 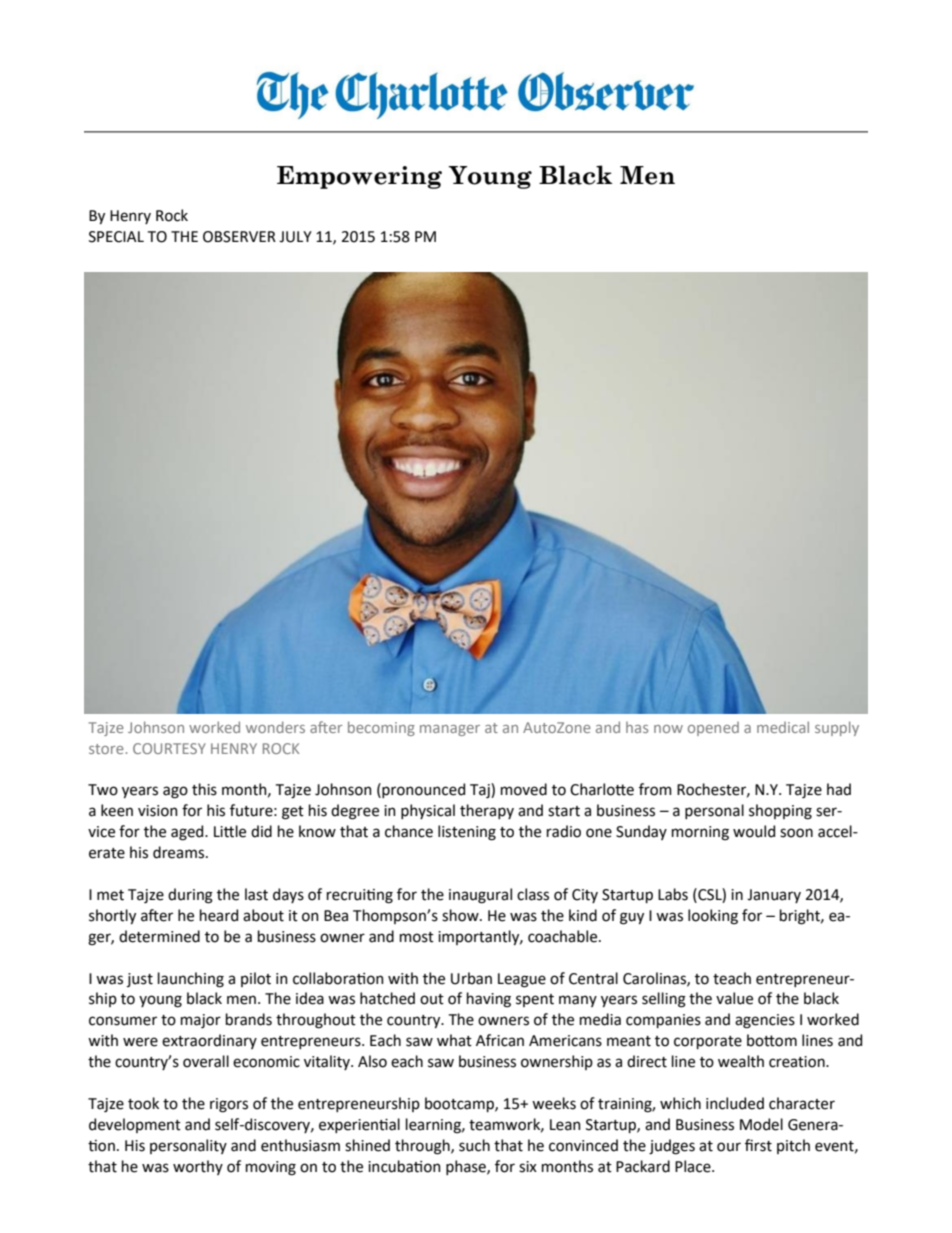 I want to click on manager, so click(x=450, y=730).
